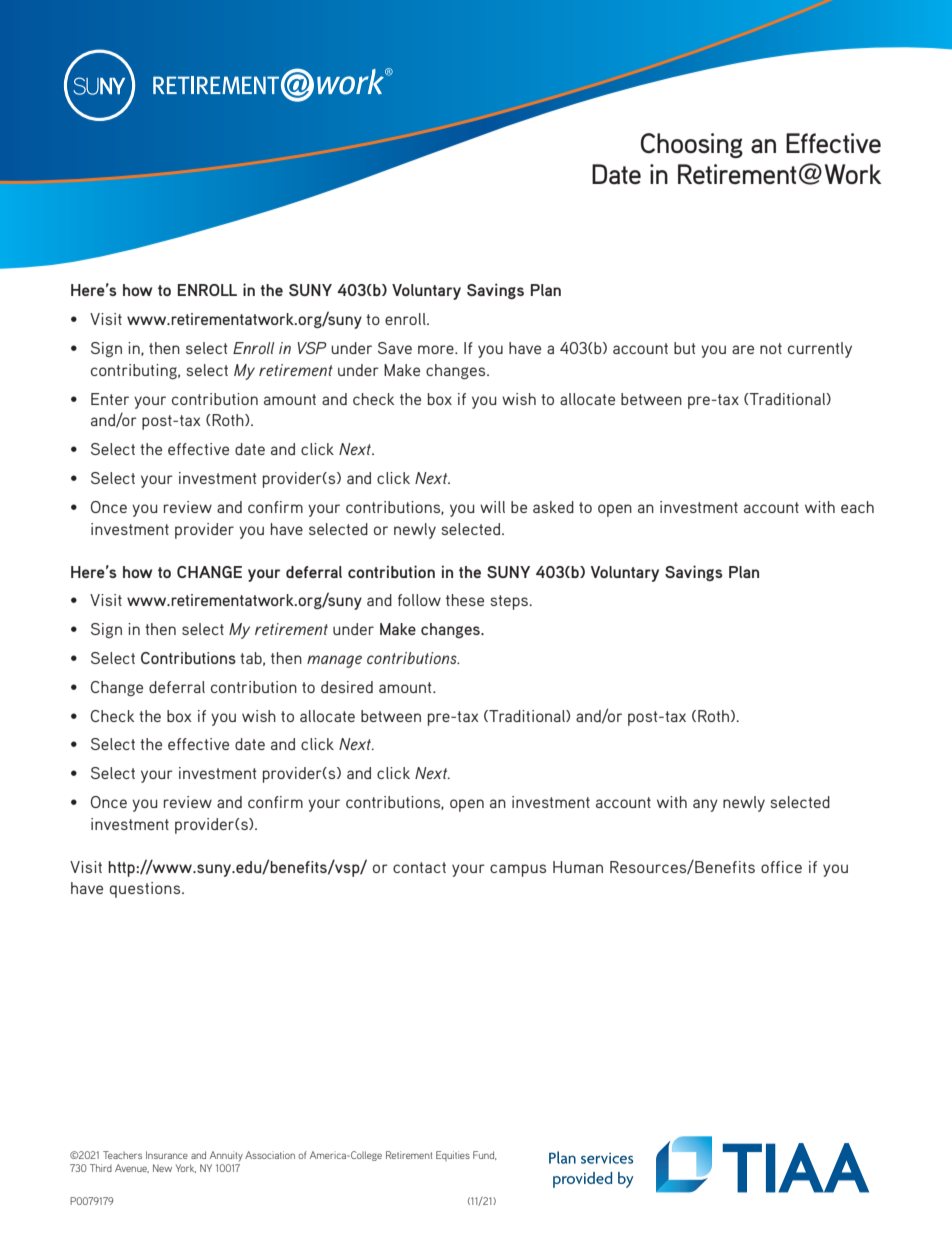 This screenshot has width=952, height=1233. Describe the element at coordinates (743, 349) in the screenshot. I see `are` at that location.
